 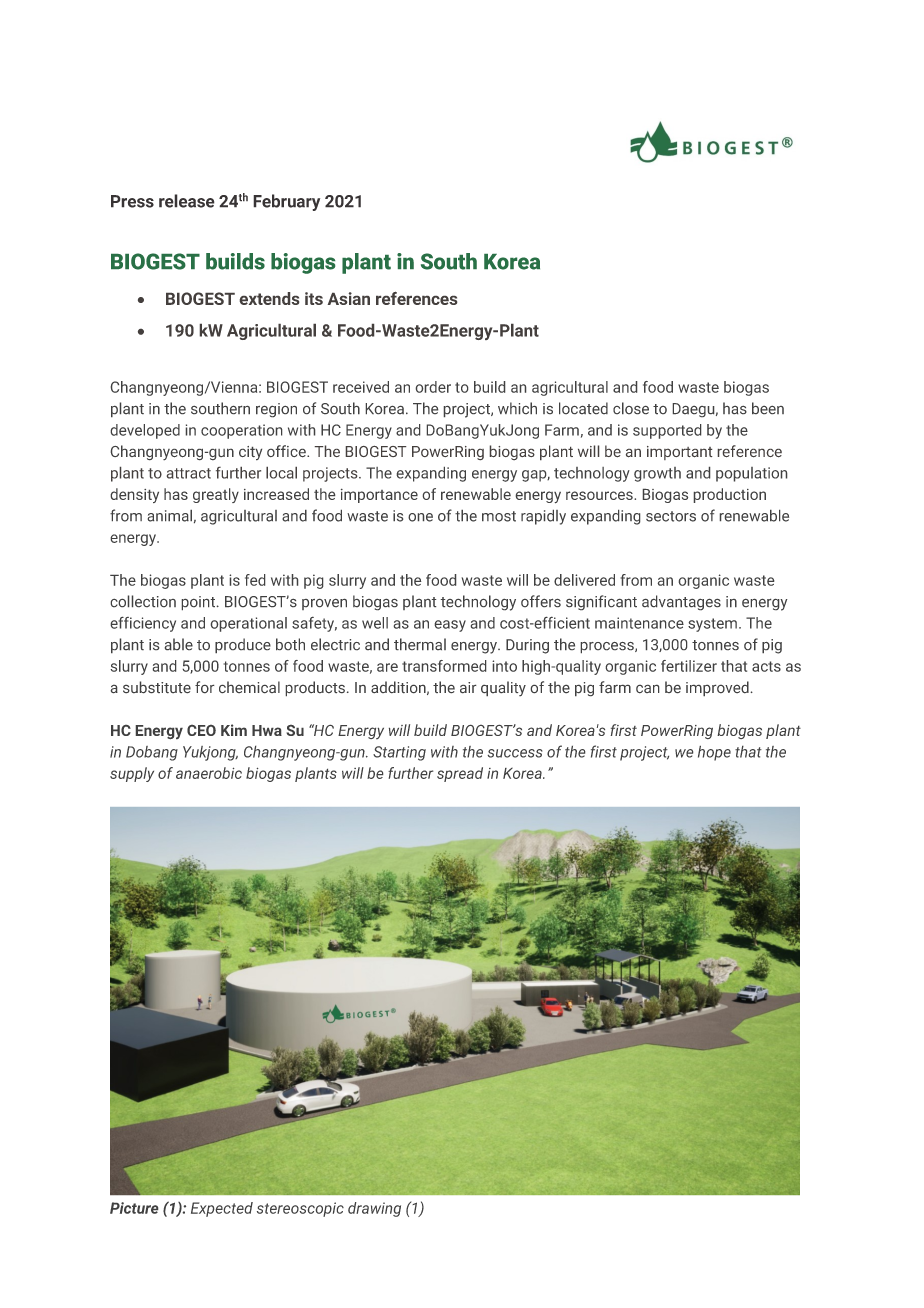 I want to click on release, so click(x=187, y=201).
